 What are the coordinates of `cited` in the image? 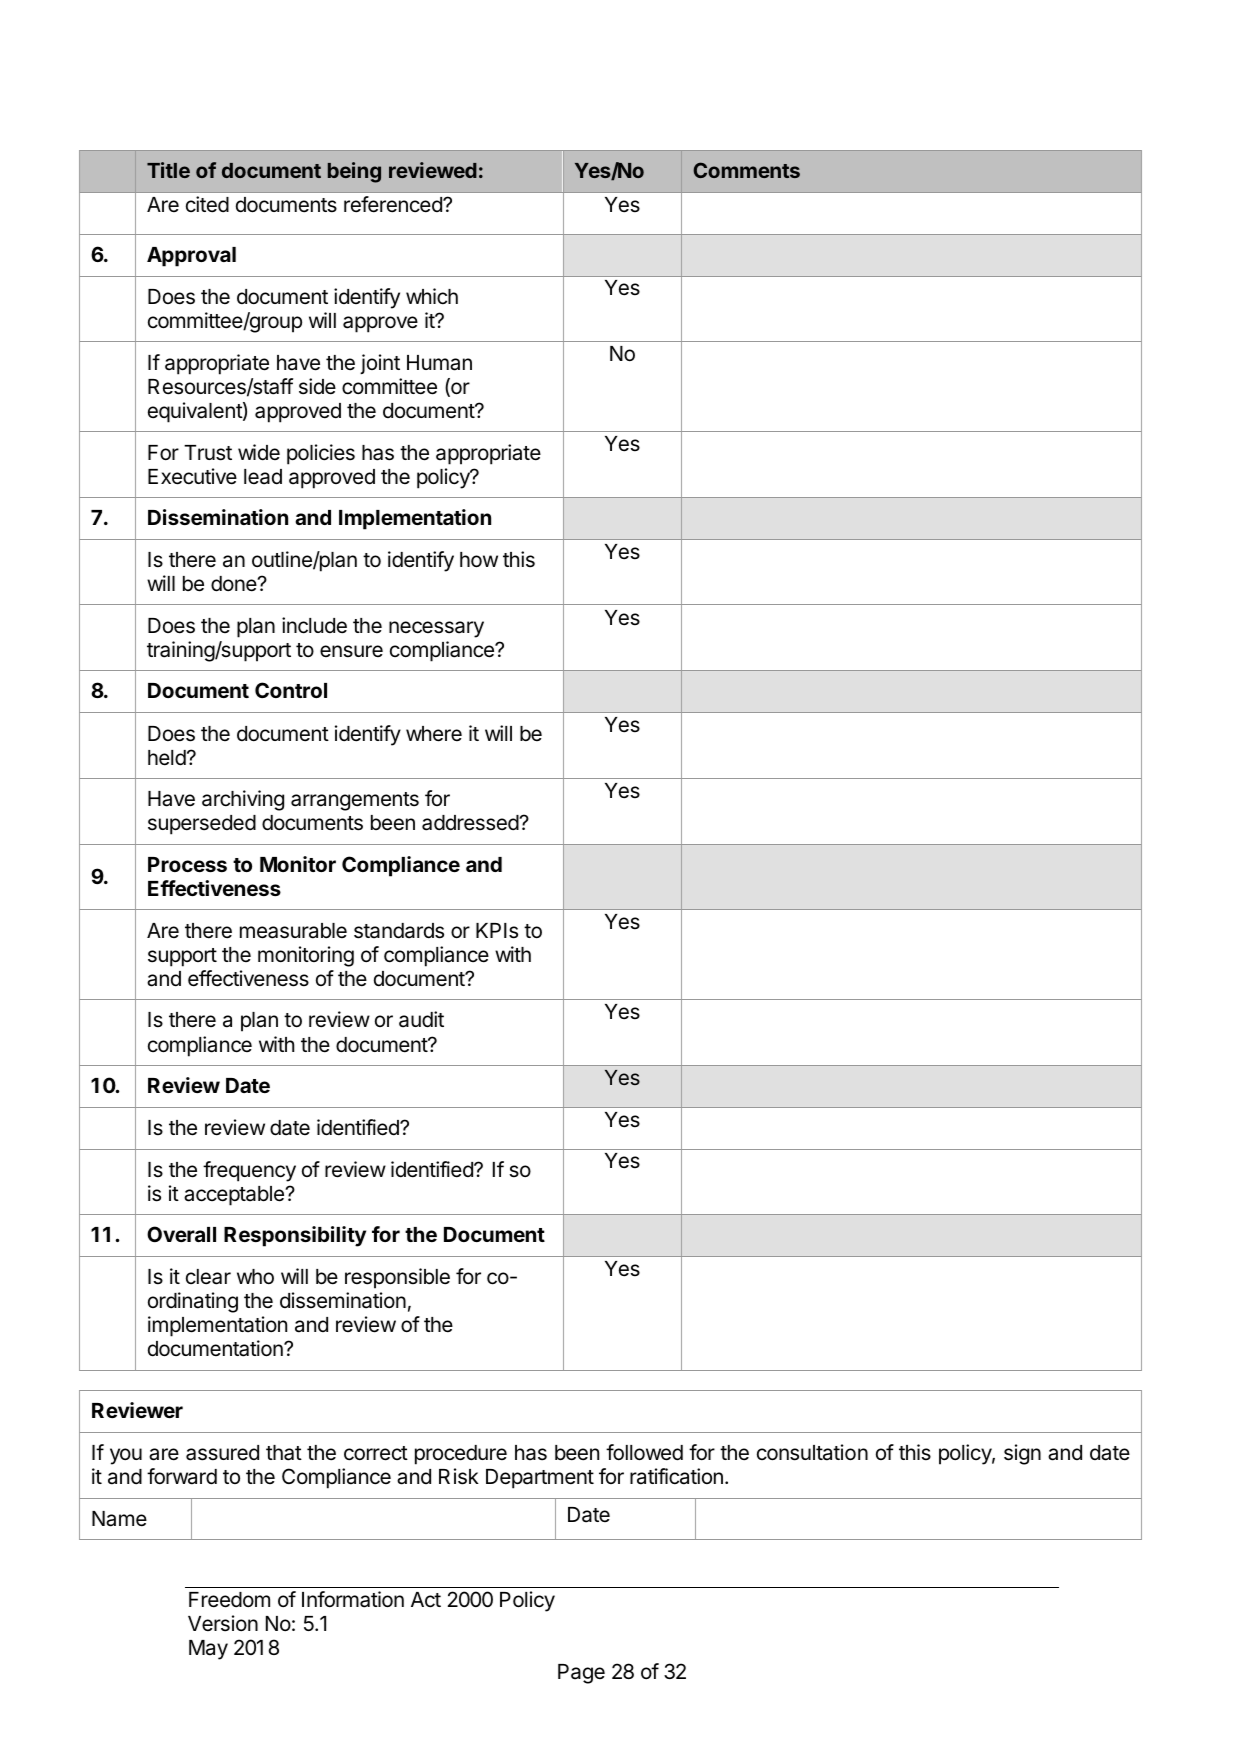 It's located at (207, 204).
